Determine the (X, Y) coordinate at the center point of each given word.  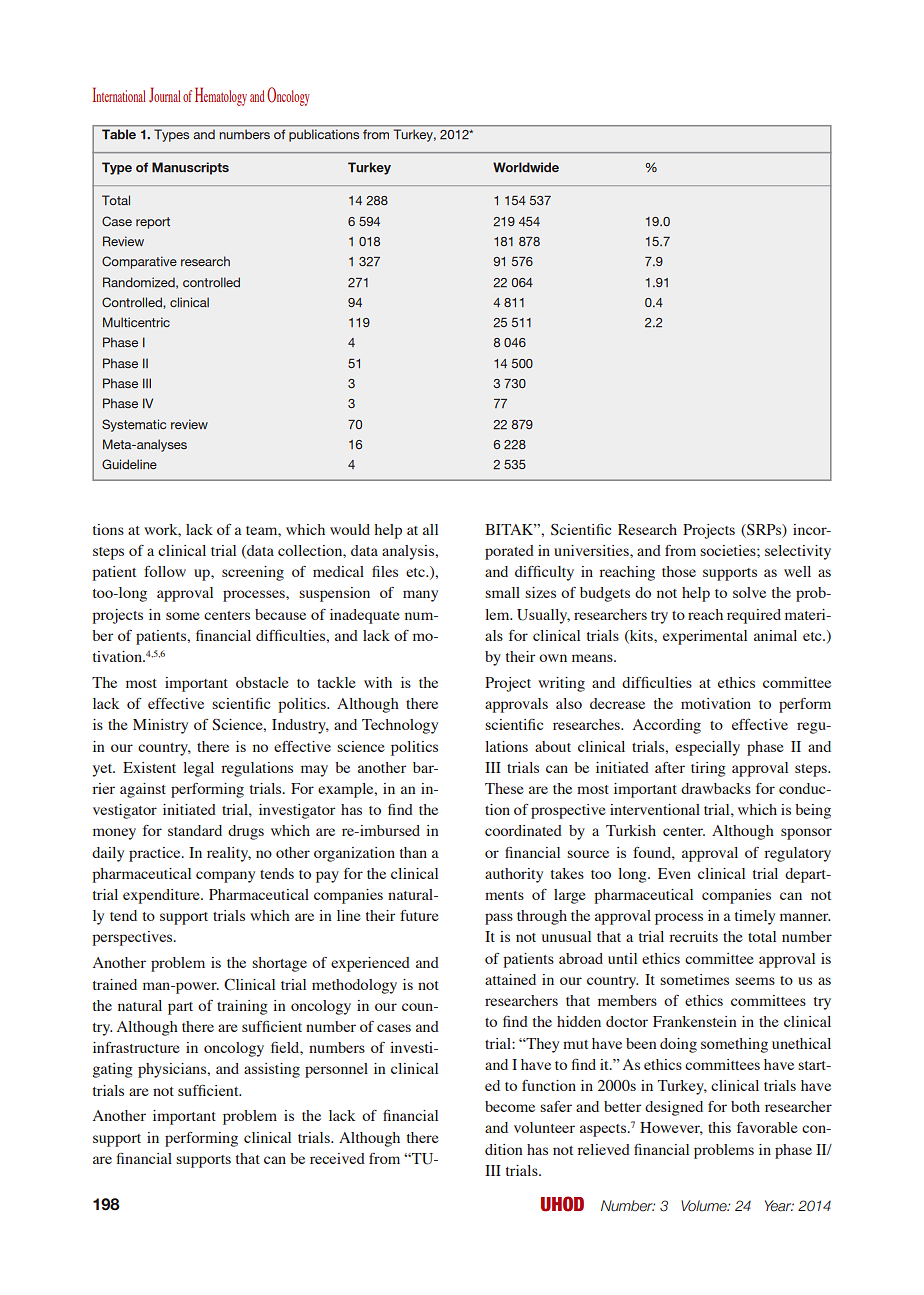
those (679, 571)
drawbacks (716, 788)
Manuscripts (190, 168)
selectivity (798, 552)
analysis (409, 552)
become (510, 1106)
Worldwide (526, 167)
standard (195, 830)
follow (165, 571)
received (337, 1158)
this (719, 1127)
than (413, 852)
